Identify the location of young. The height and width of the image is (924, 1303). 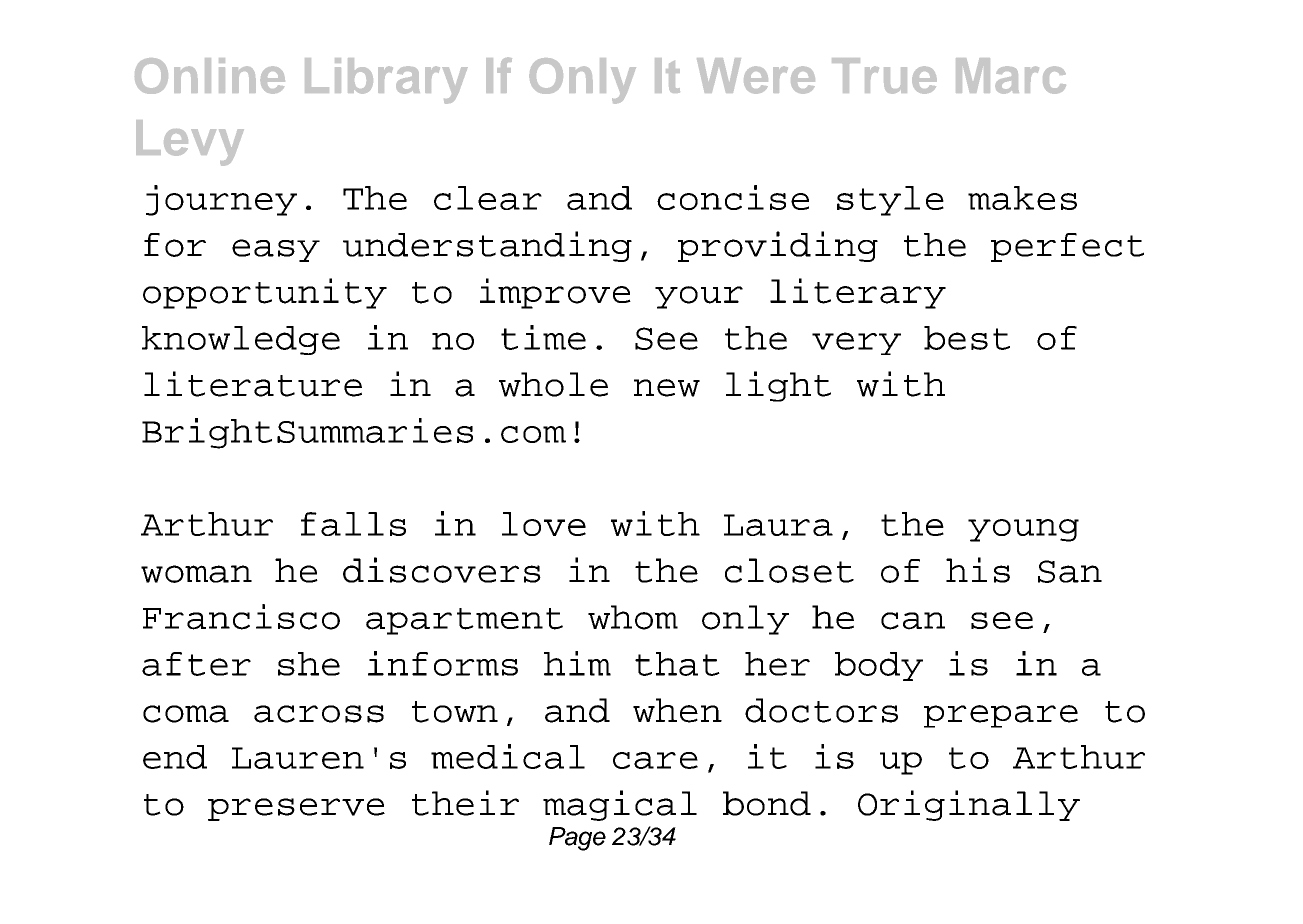
(1023, 530).
